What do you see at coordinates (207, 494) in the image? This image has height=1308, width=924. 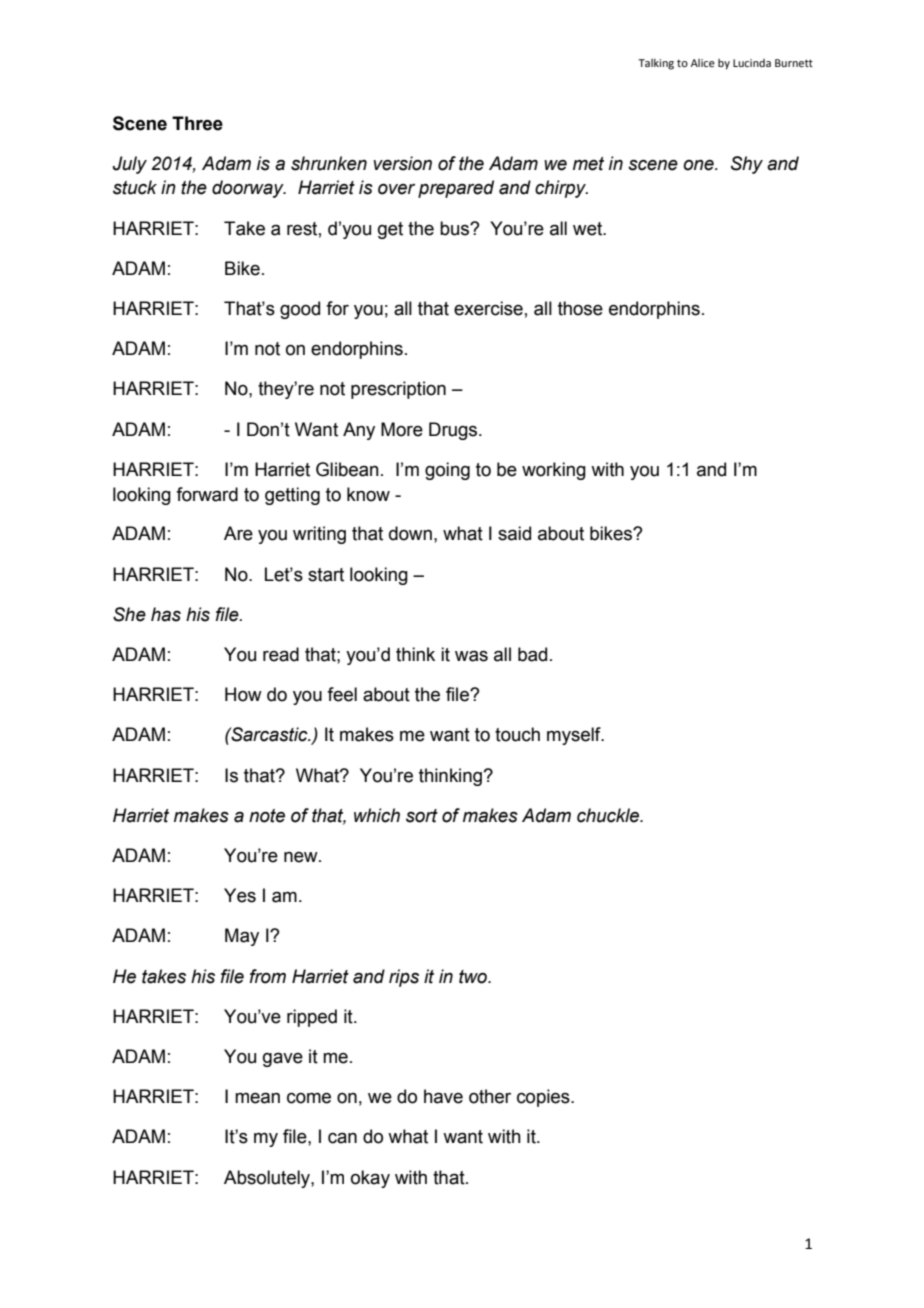 I see `forward` at bounding box center [207, 494].
